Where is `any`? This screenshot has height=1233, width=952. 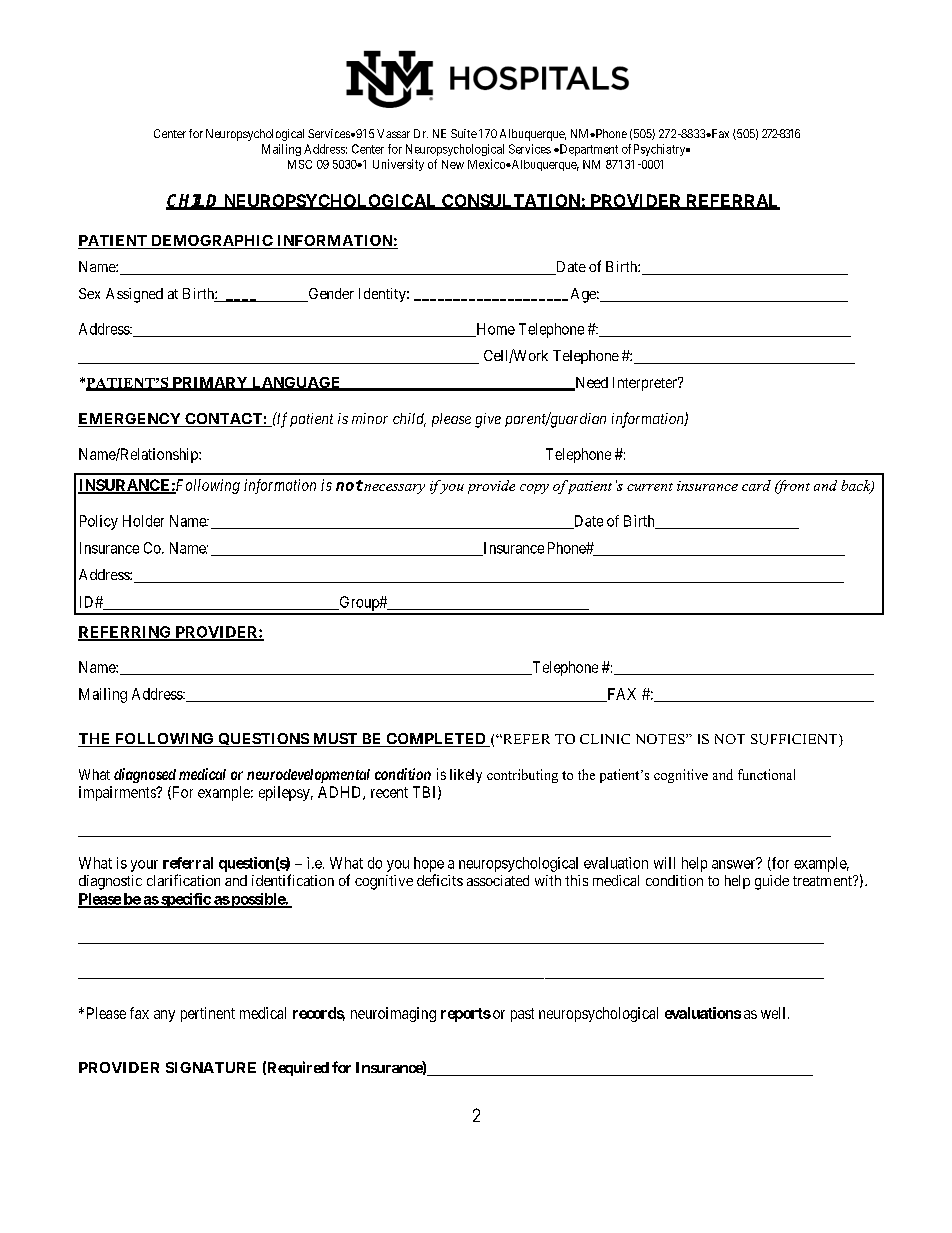
any is located at coordinates (164, 1016).
